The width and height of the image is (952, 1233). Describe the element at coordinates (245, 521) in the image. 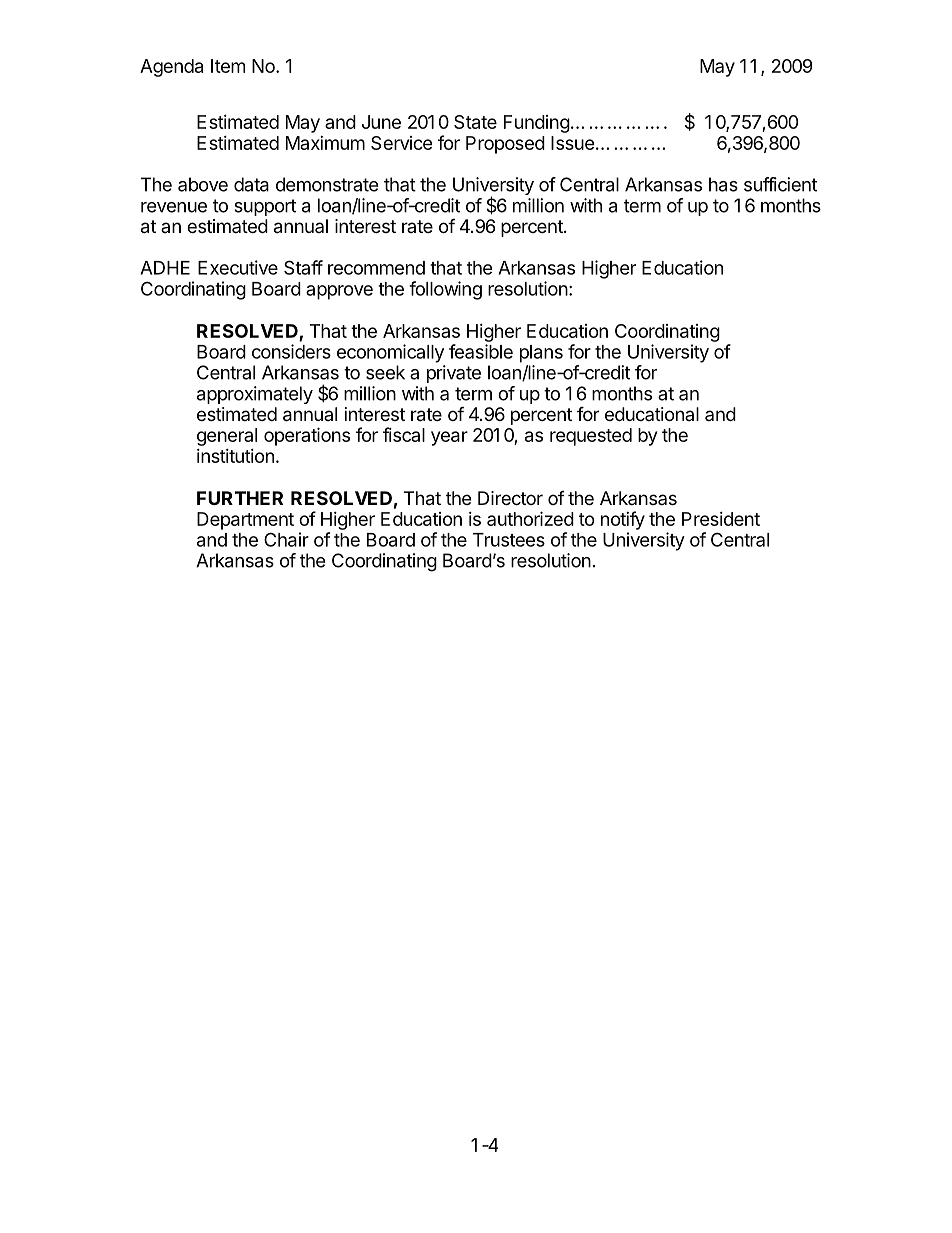

I see `Department` at that location.
